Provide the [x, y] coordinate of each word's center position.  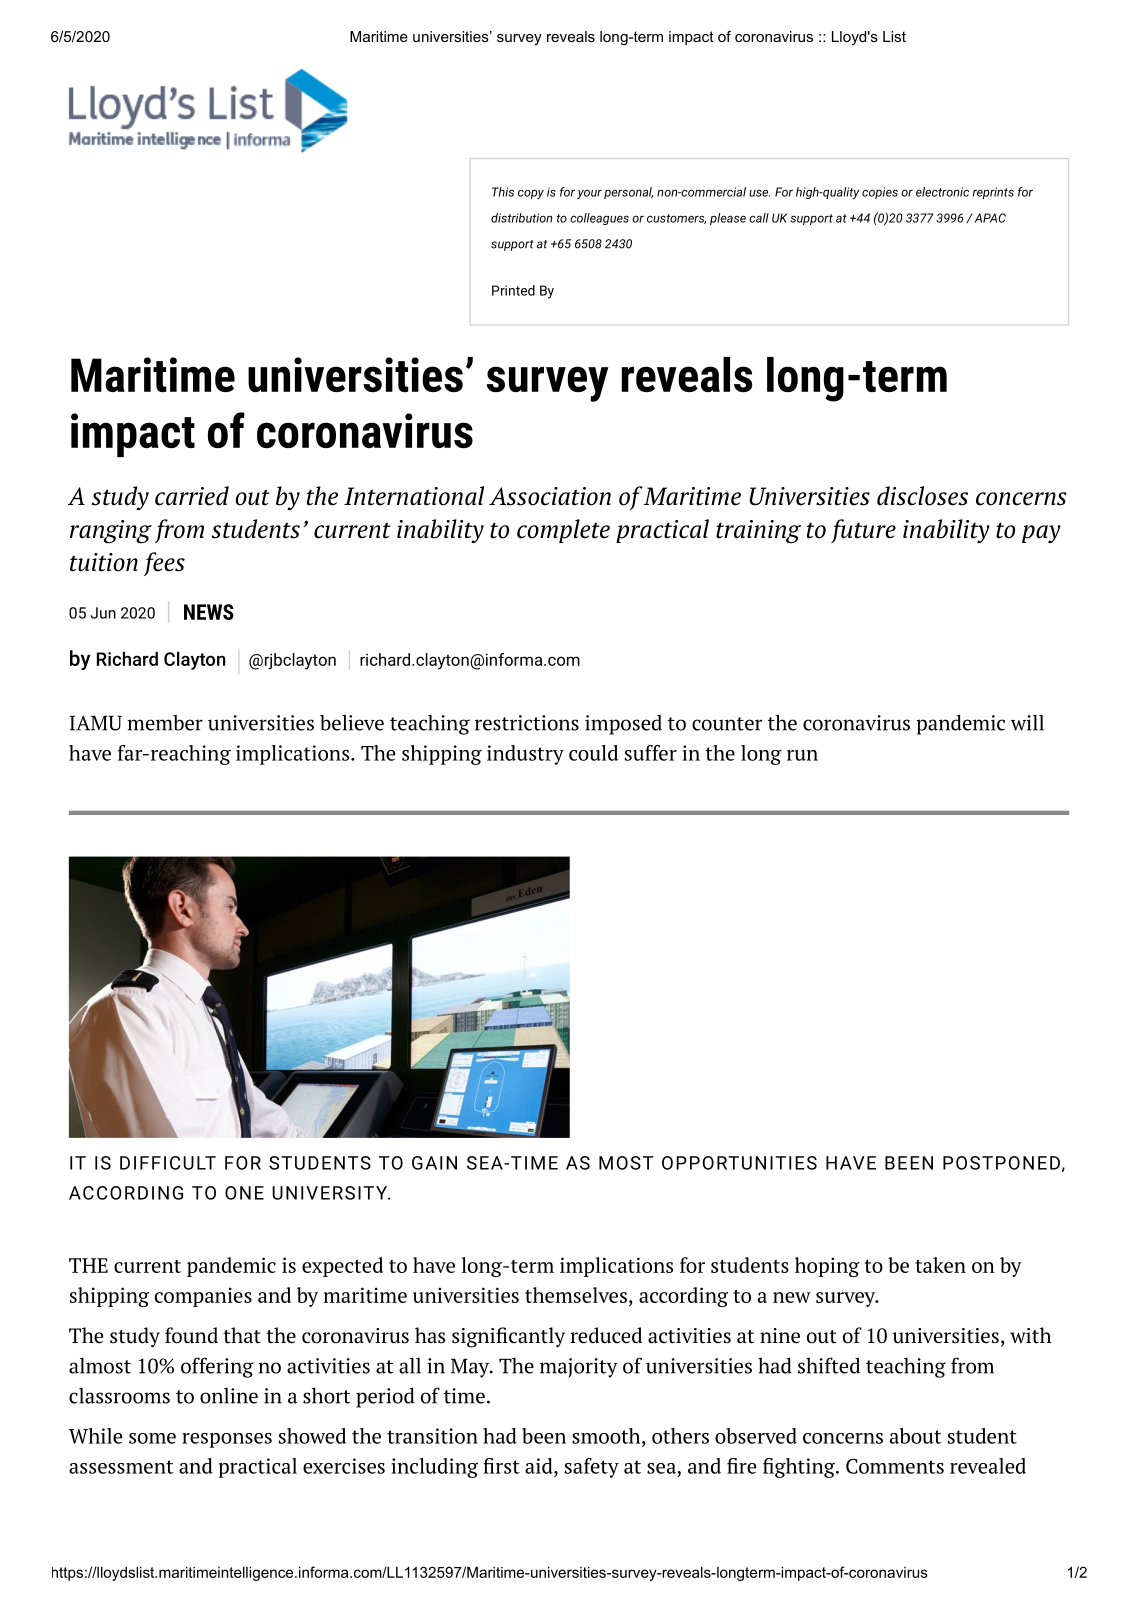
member [165, 722]
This [503, 192]
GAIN [434, 1163]
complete [563, 531]
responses [227, 1440]
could [593, 753]
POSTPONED [1001, 1163]
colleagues [599, 219]
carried [192, 496]
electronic [942, 192]
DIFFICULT [168, 1163]
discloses [922, 496]
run [802, 755]
